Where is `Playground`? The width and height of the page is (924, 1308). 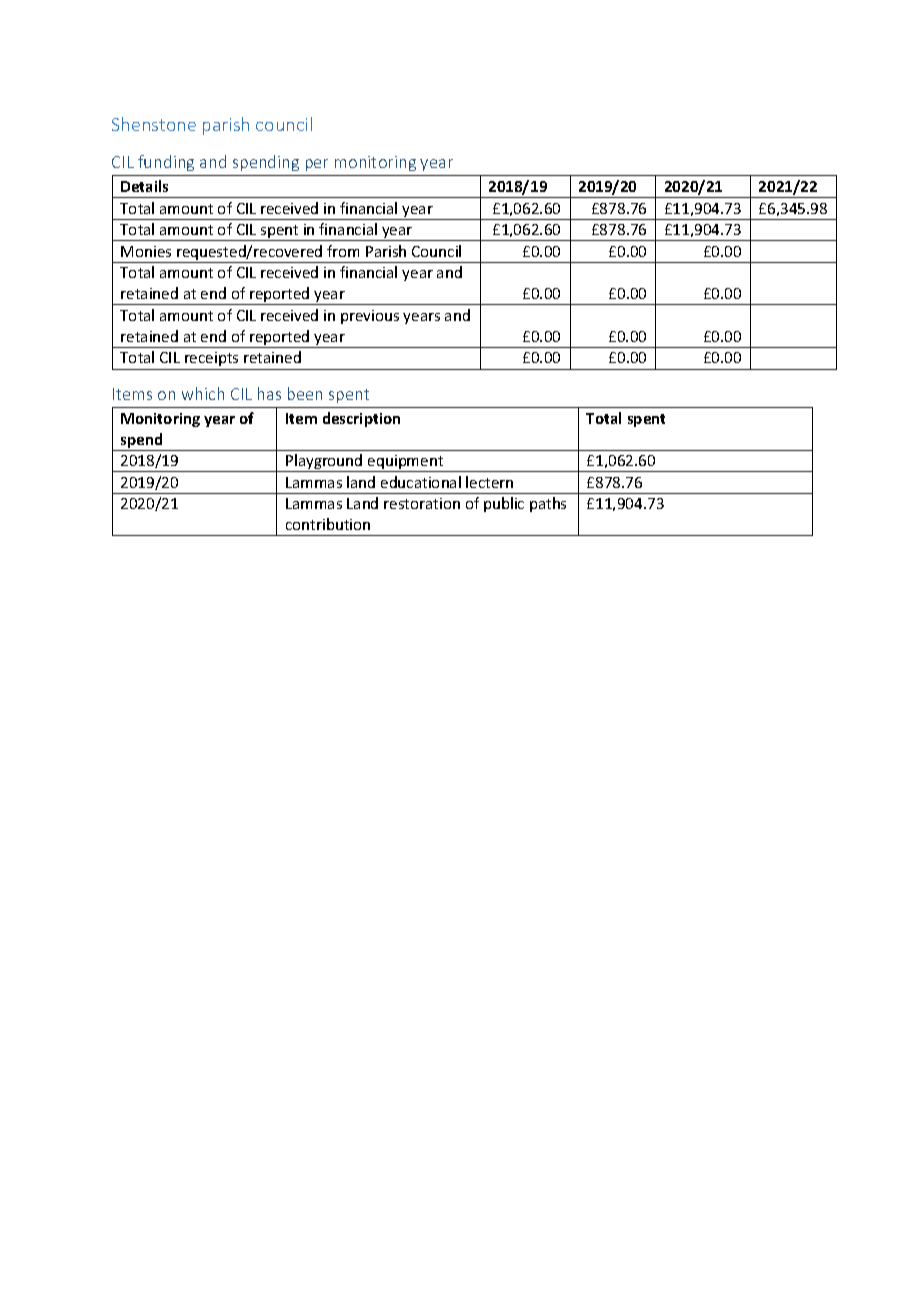
Playground is located at coordinates (324, 463).
